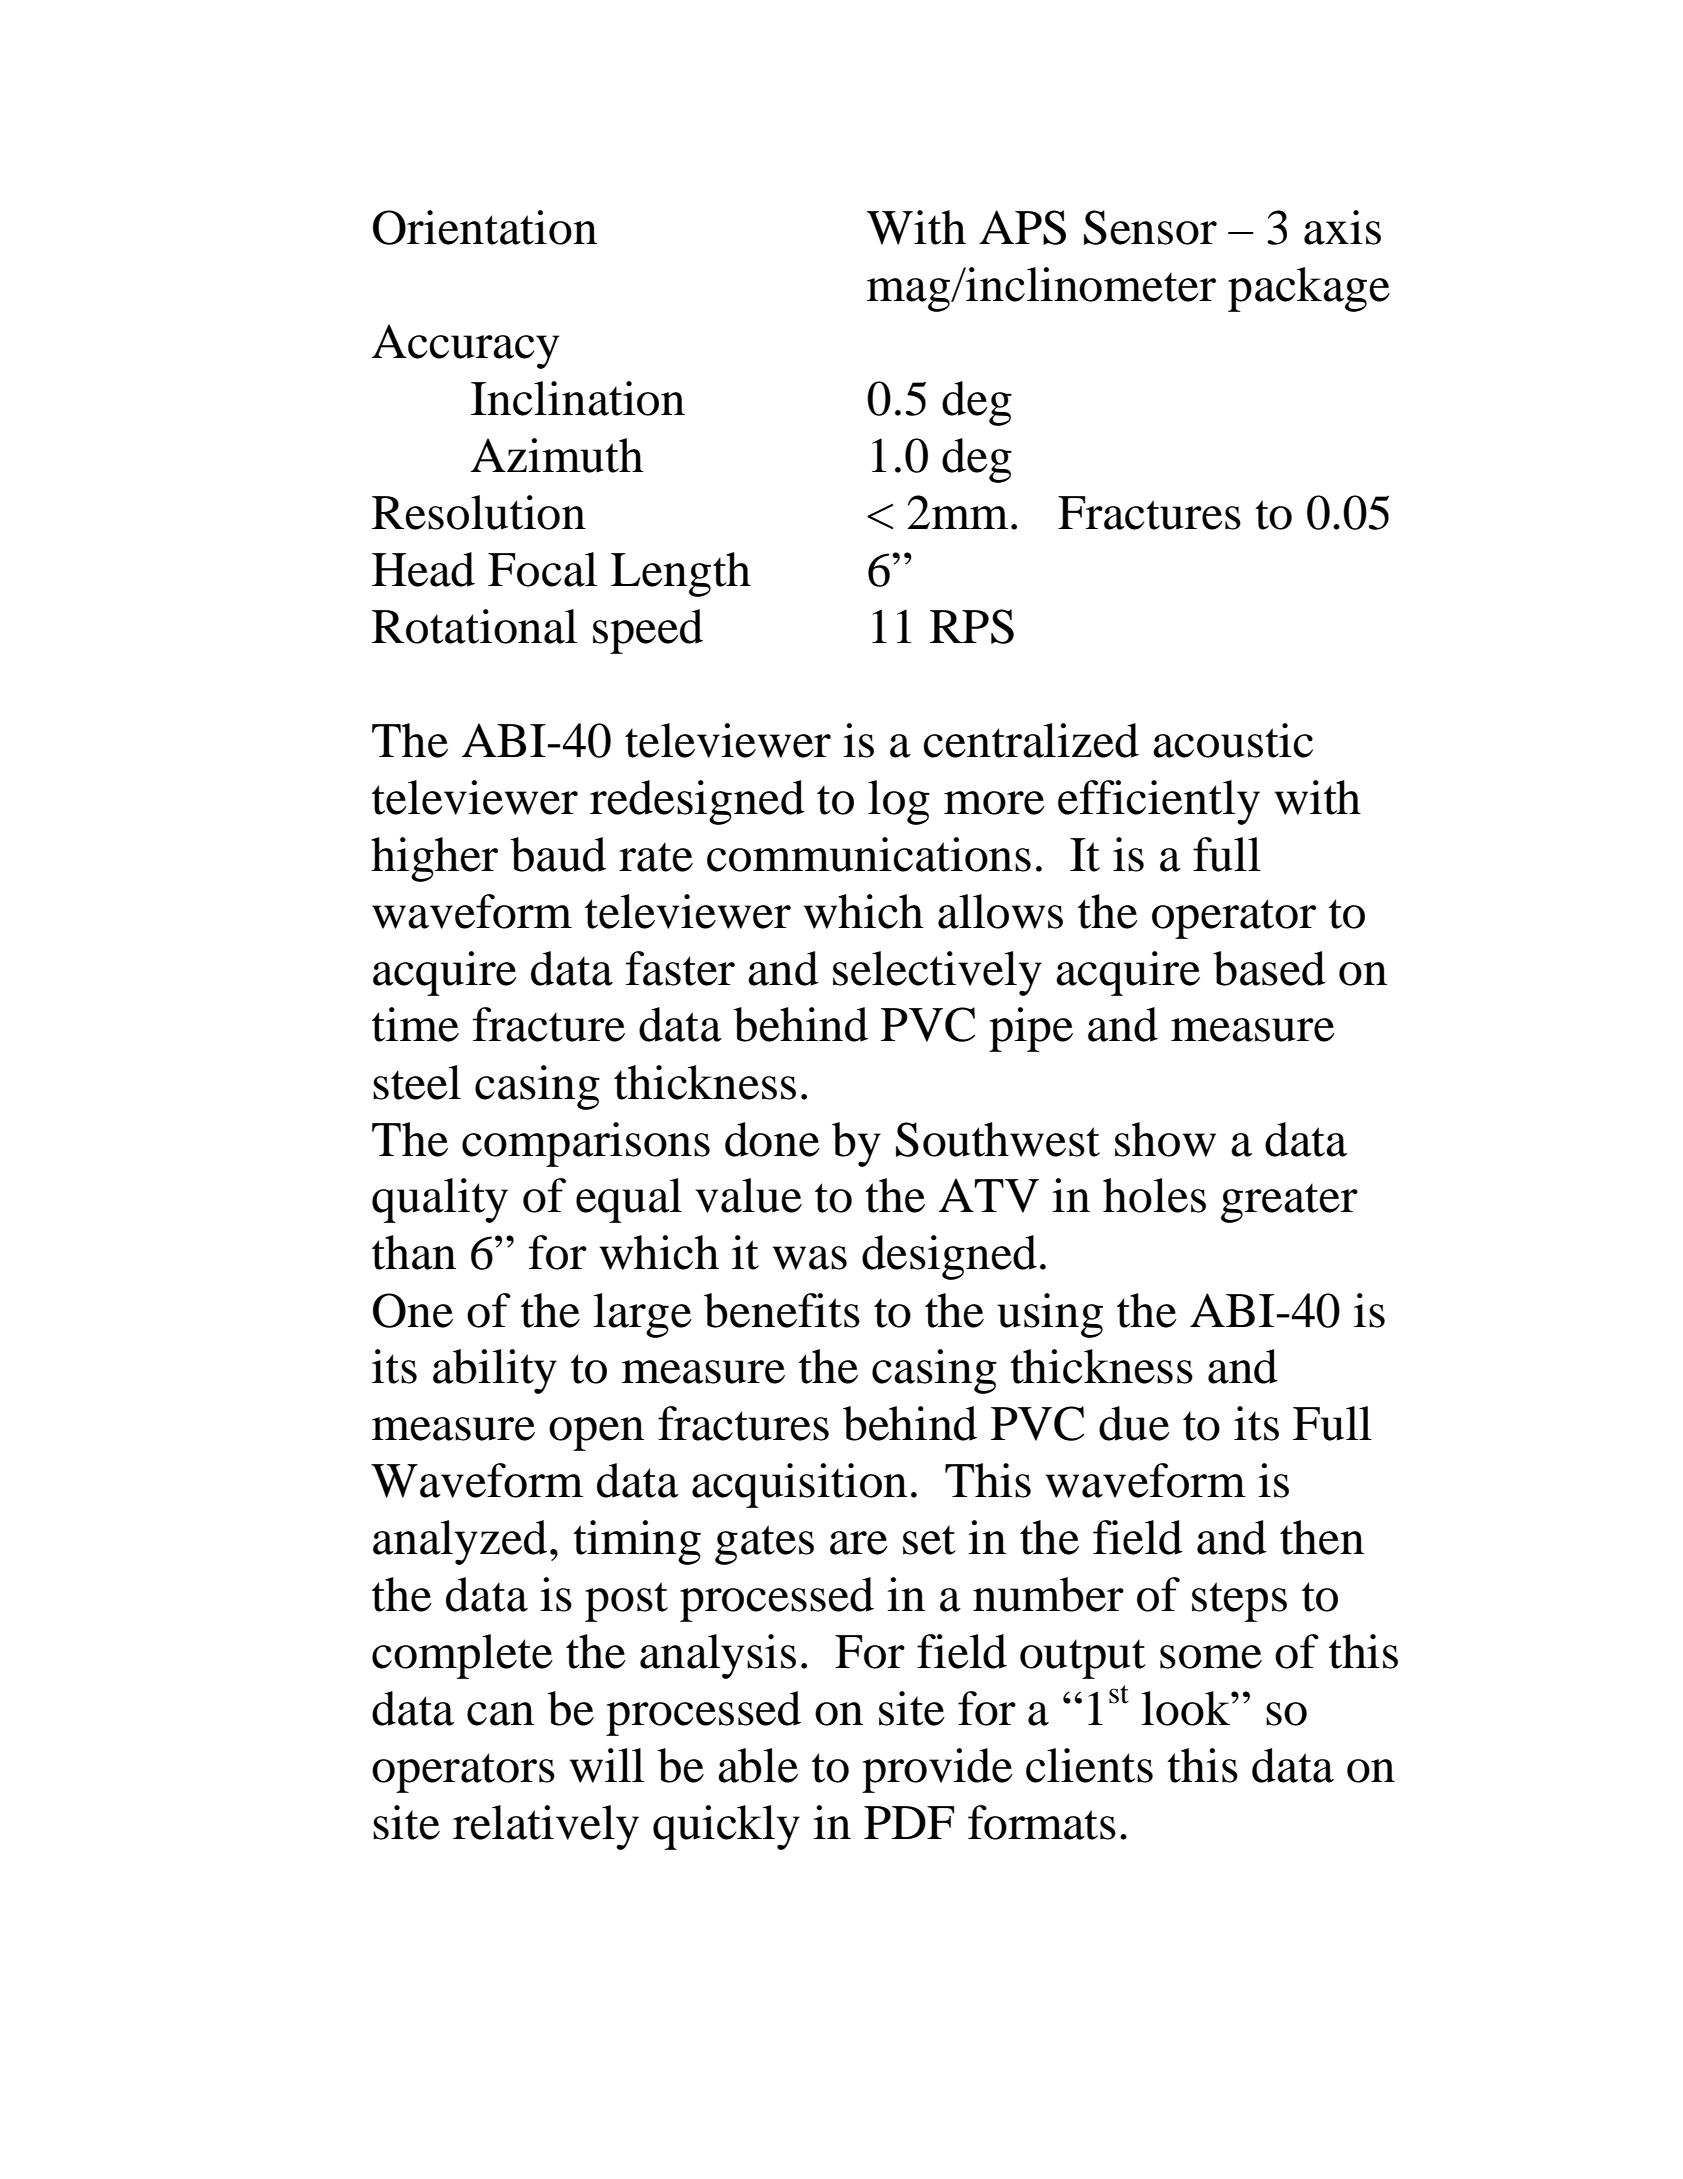 The height and width of the screenshot is (2179, 1683). Describe the element at coordinates (546, 1827) in the screenshot. I see `relatively` at that location.
